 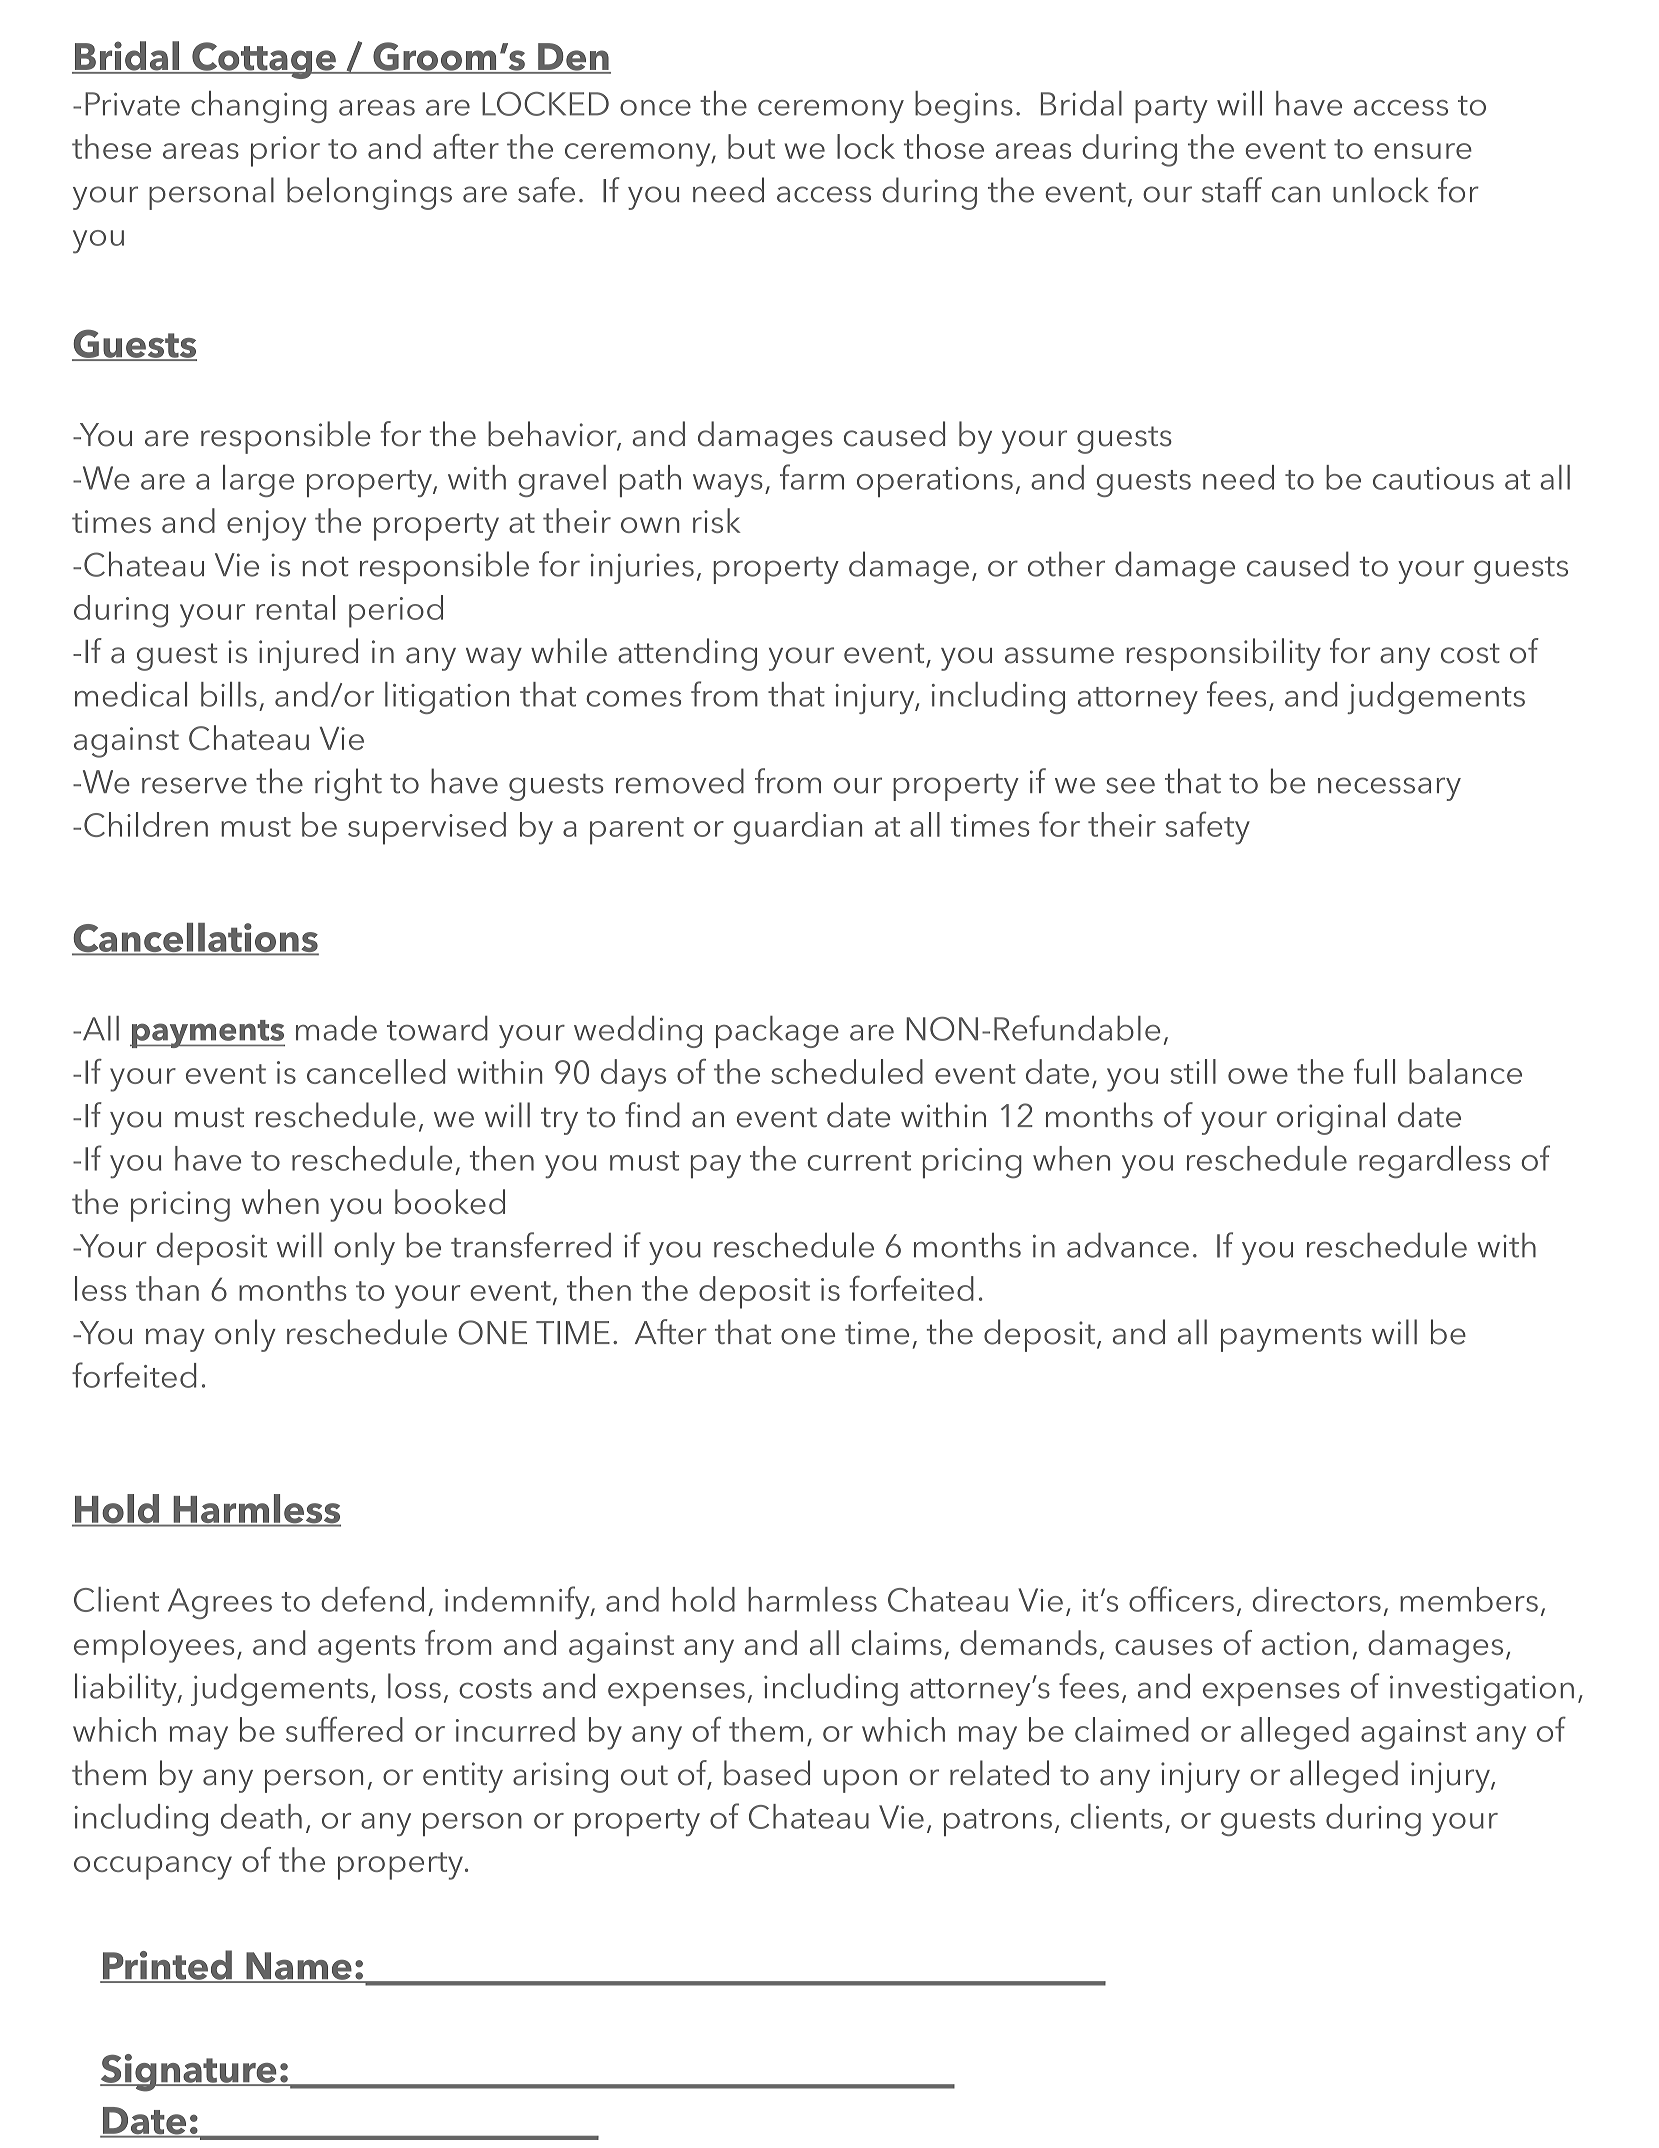 I want to click on death, so click(x=261, y=1816).
